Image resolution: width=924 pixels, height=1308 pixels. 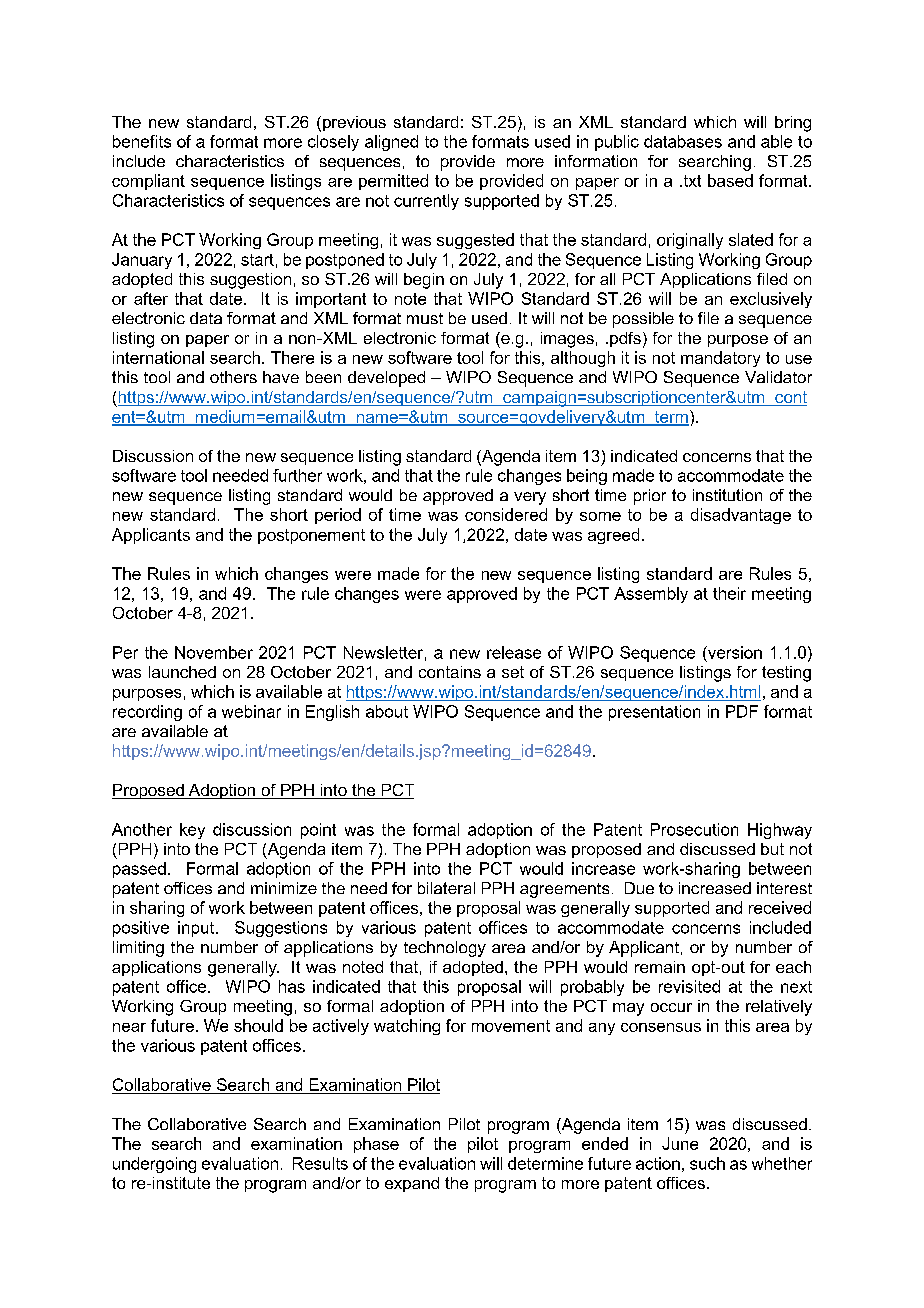 What do you see at coordinates (426, 202) in the screenshot?
I see `currently` at bounding box center [426, 202].
